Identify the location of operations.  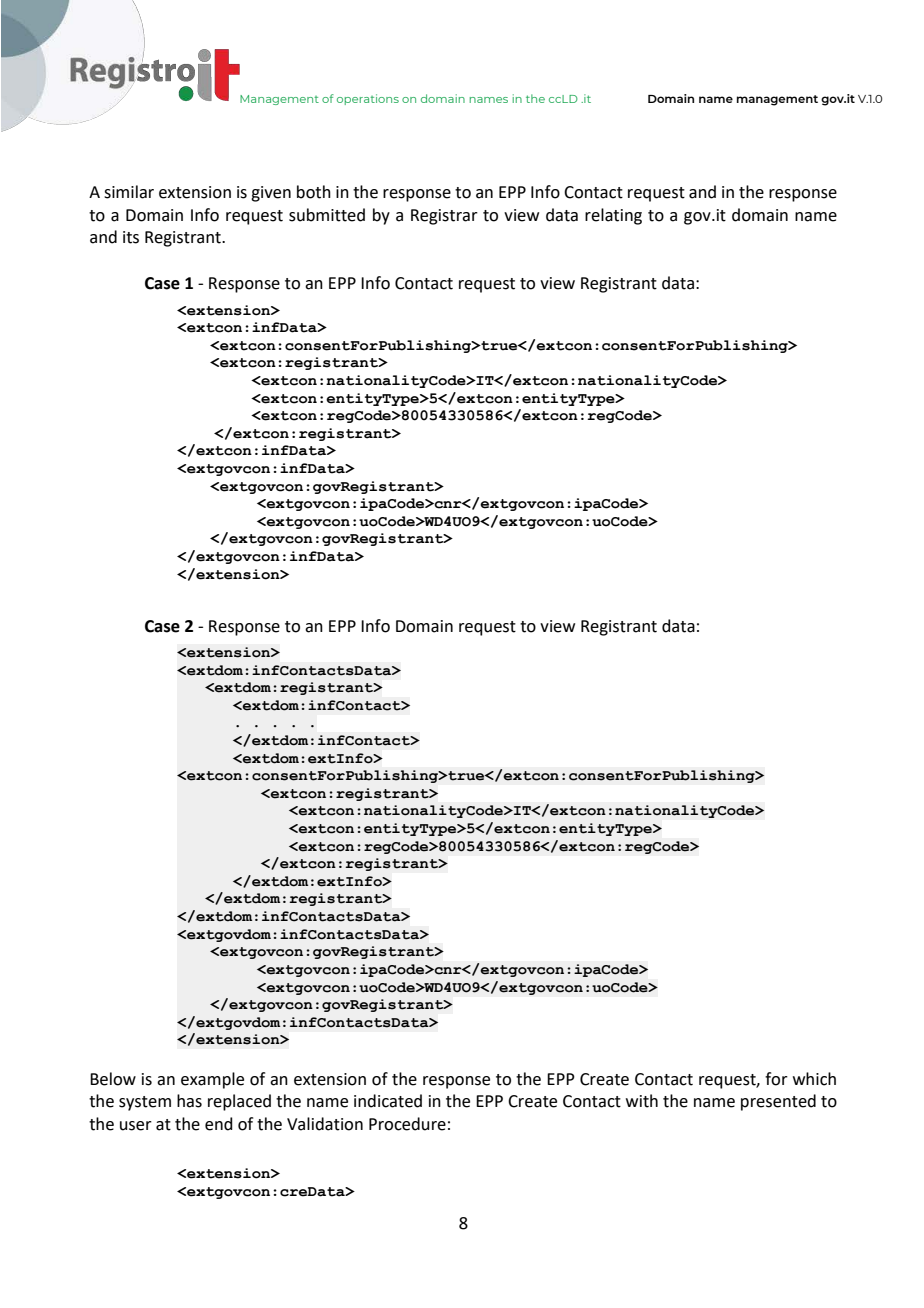
(368, 99).
